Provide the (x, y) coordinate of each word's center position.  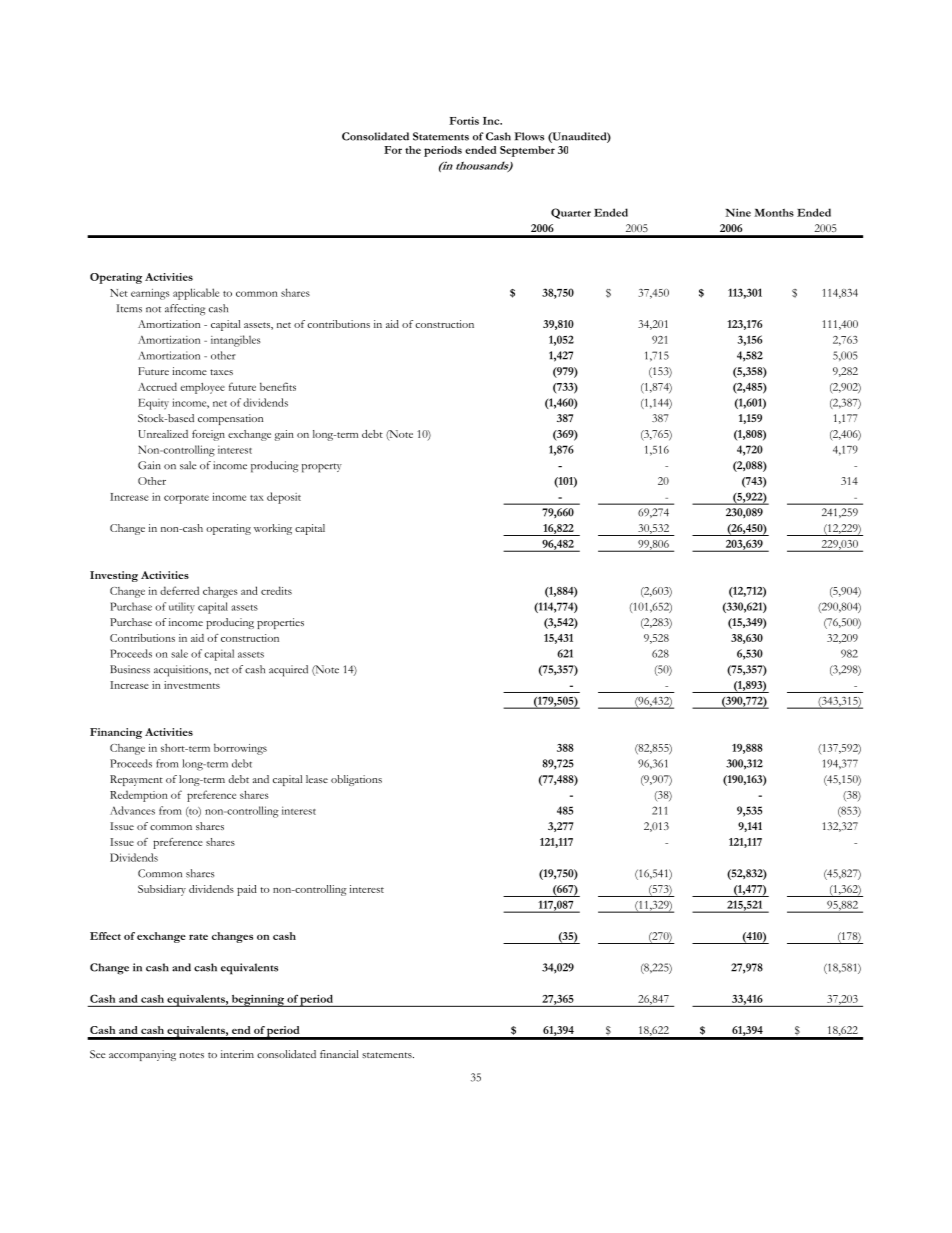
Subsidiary (162, 890)
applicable (196, 294)
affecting (185, 310)
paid (247, 890)
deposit (284, 498)
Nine (738, 212)
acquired (288, 671)
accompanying (142, 1055)
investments (192, 685)
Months (774, 212)
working (273, 529)
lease (317, 779)
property (322, 468)
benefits (278, 386)
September (527, 151)
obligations (356, 780)
